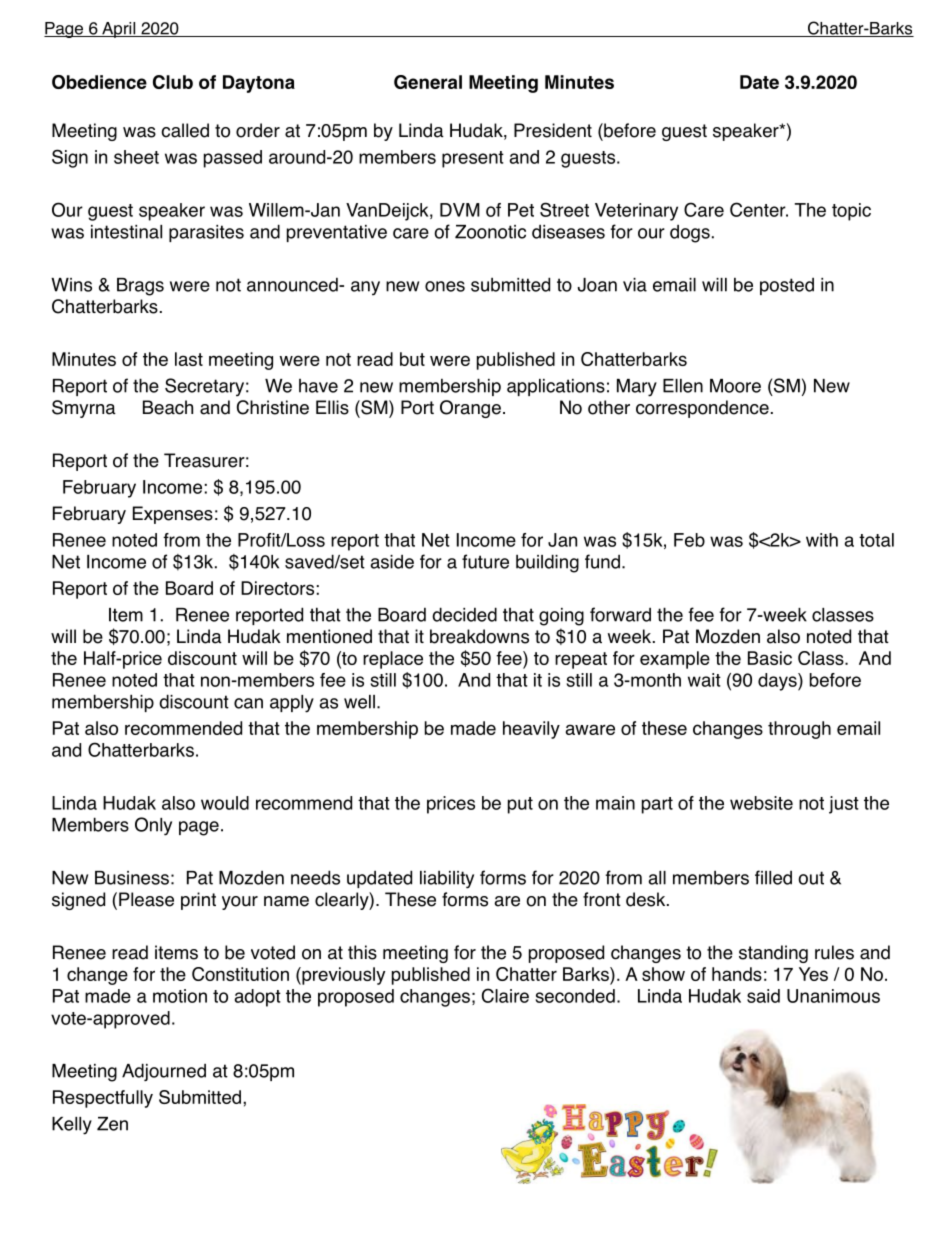 The width and height of the document is (952, 1233). I want to click on with, so click(822, 540).
